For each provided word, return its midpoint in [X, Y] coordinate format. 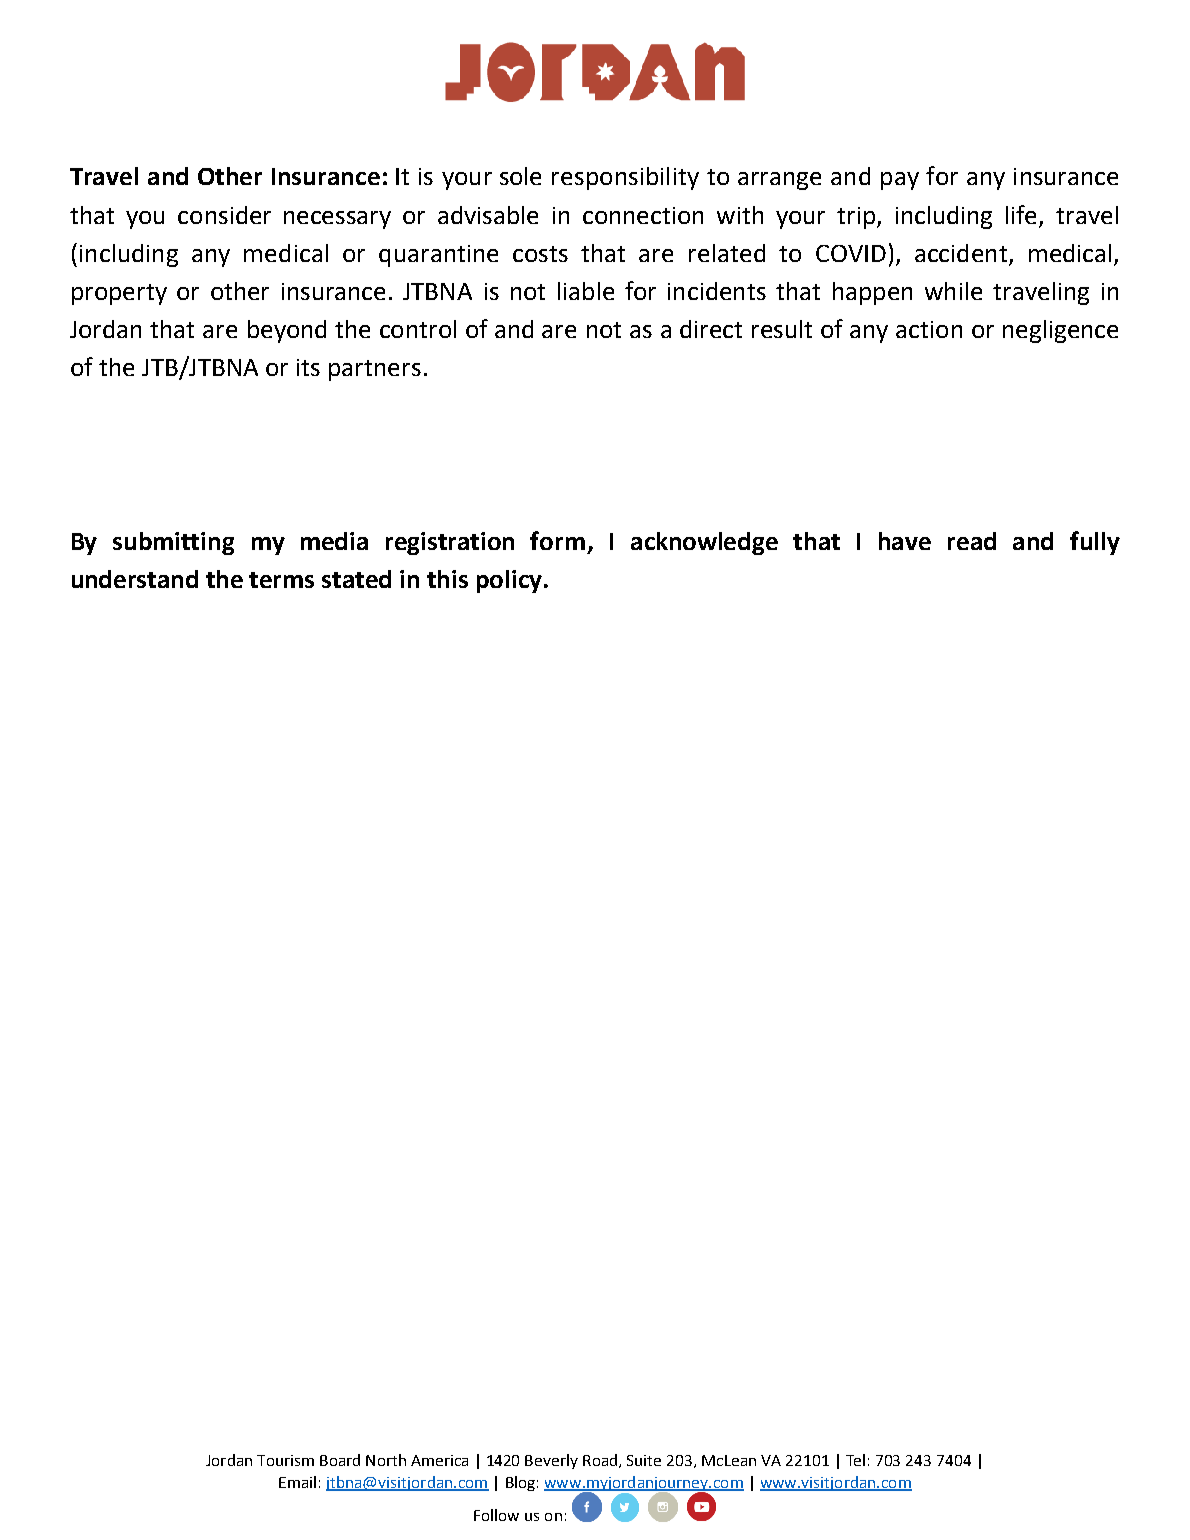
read [972, 541]
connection [643, 215]
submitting [173, 543]
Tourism [285, 1460]
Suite [644, 1460]
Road [601, 1461]
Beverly [551, 1461]
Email [297, 1482]
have [905, 541]
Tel [855, 1460]
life [1021, 214]
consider [224, 215]
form [557, 540]
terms [281, 580]
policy [509, 581]
